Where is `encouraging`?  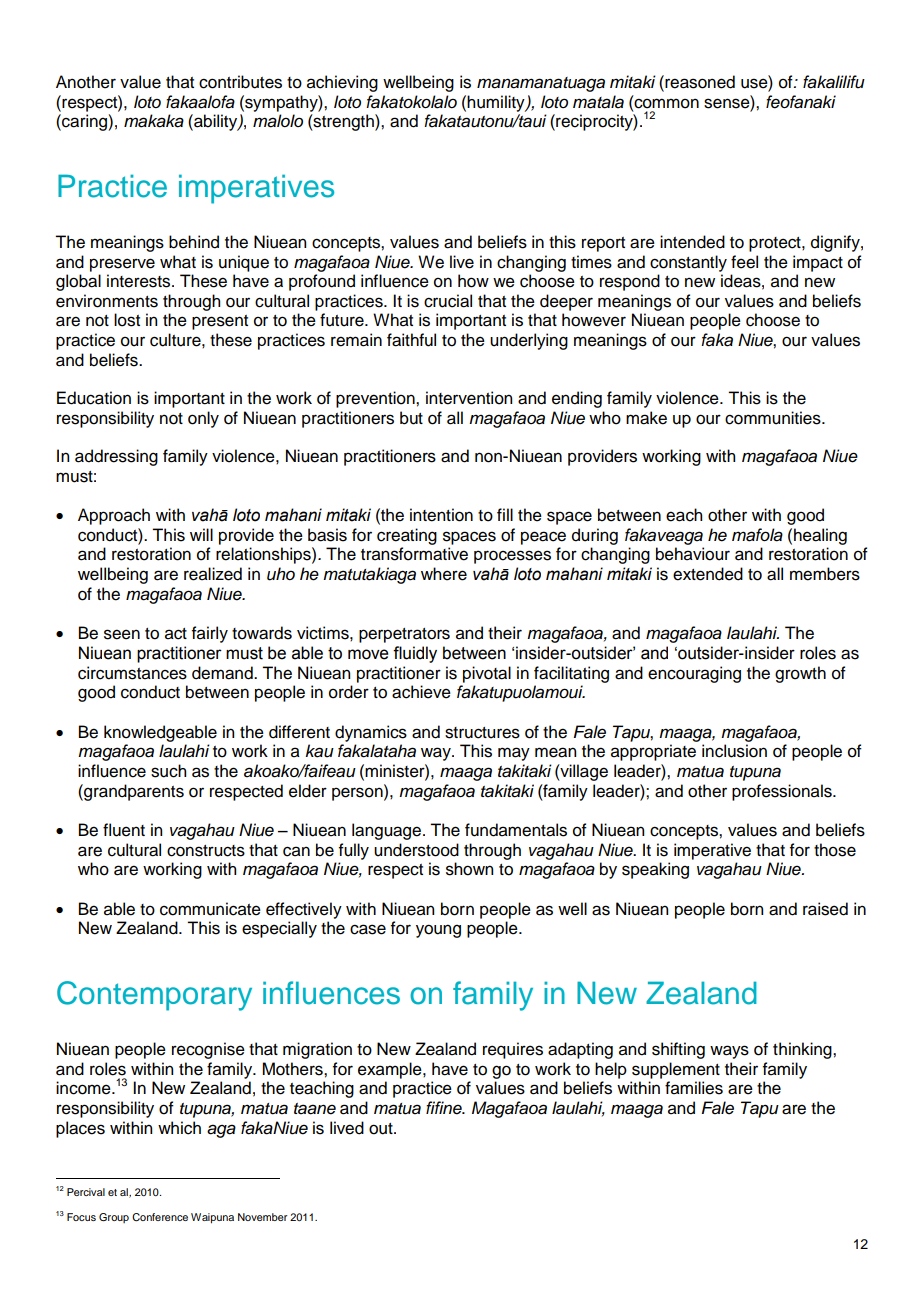
encouraging is located at coordinates (694, 674).
